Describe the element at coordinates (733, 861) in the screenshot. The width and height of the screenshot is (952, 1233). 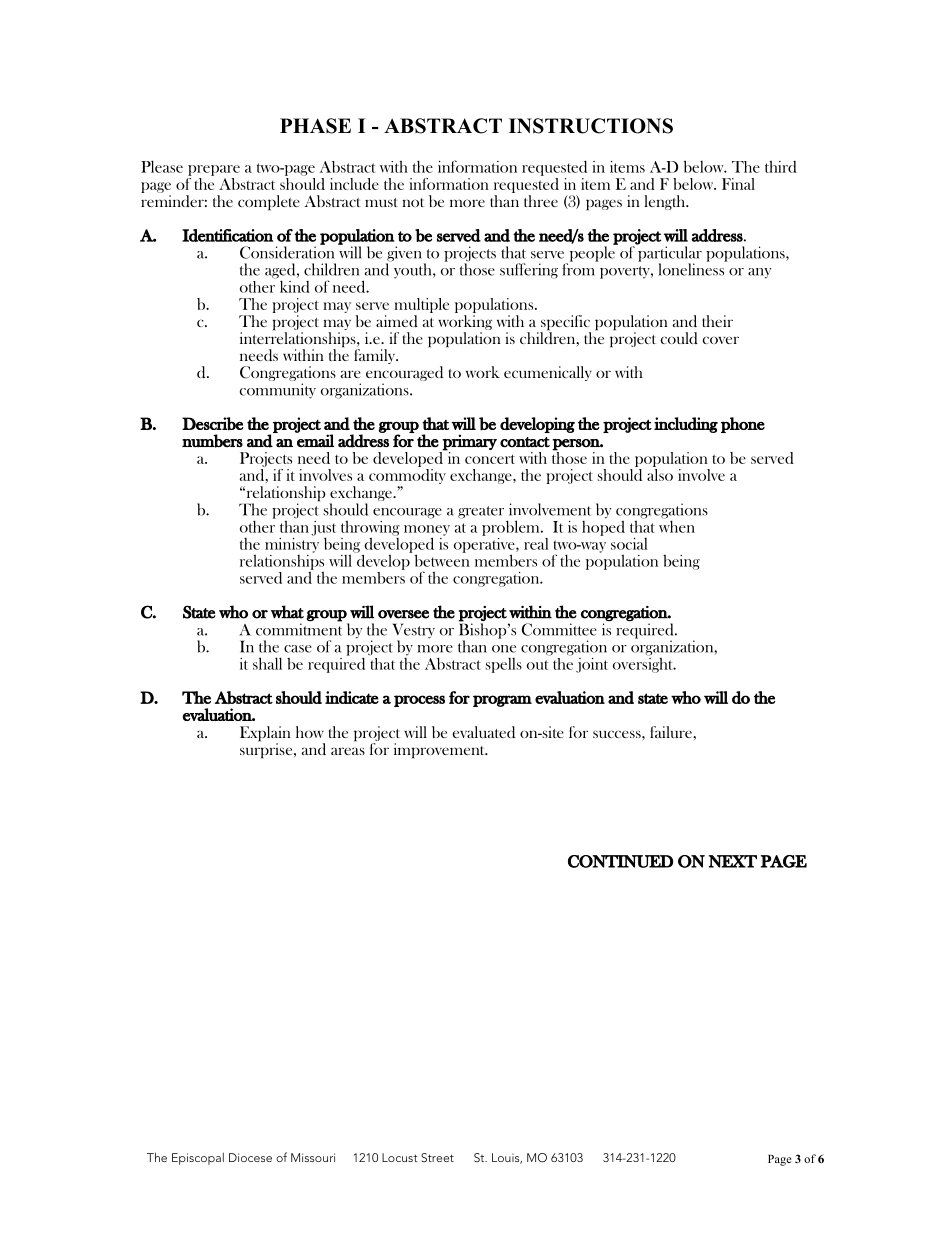
I see `NEXT` at that location.
